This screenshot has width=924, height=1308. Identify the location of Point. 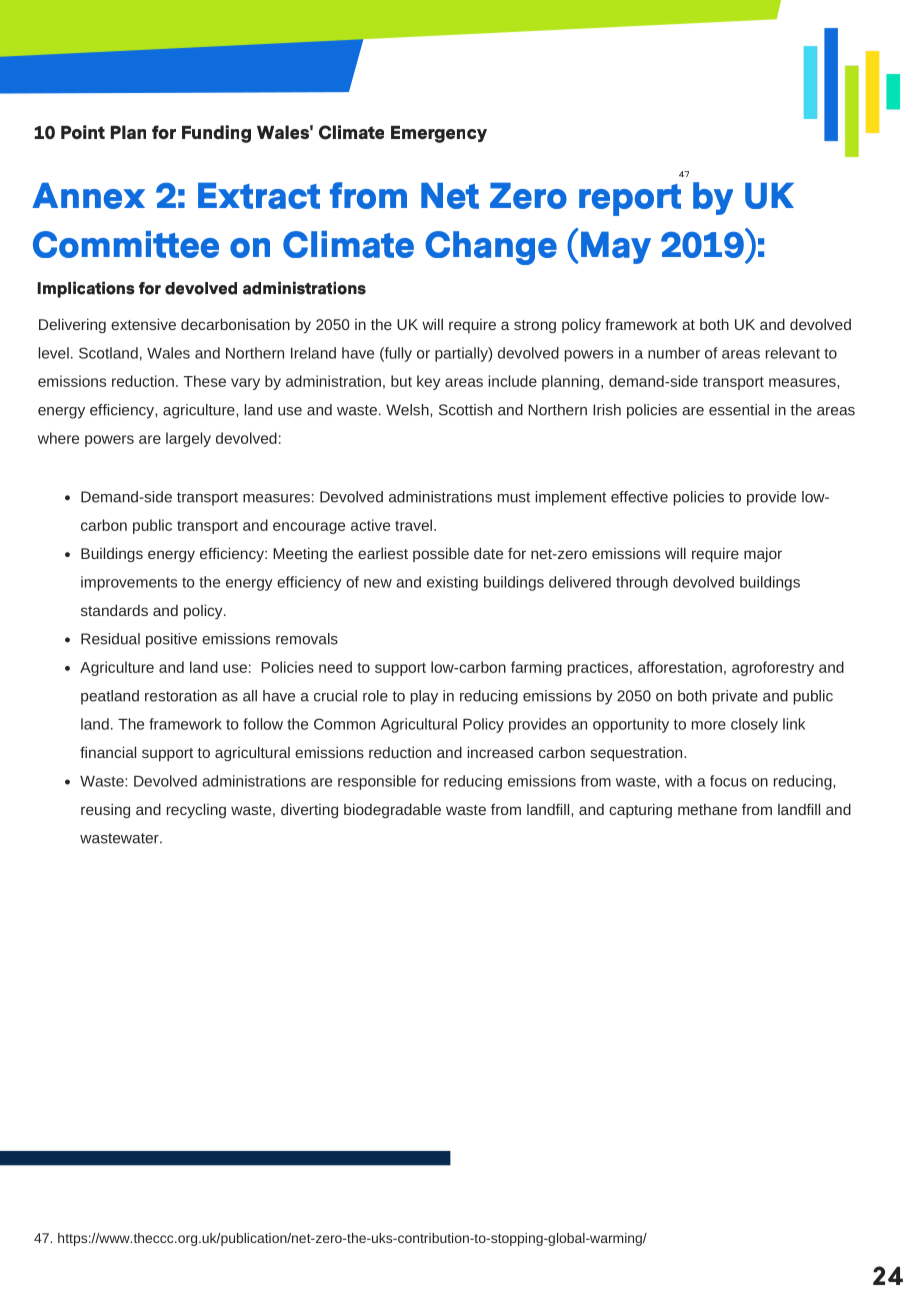
(83, 132).
